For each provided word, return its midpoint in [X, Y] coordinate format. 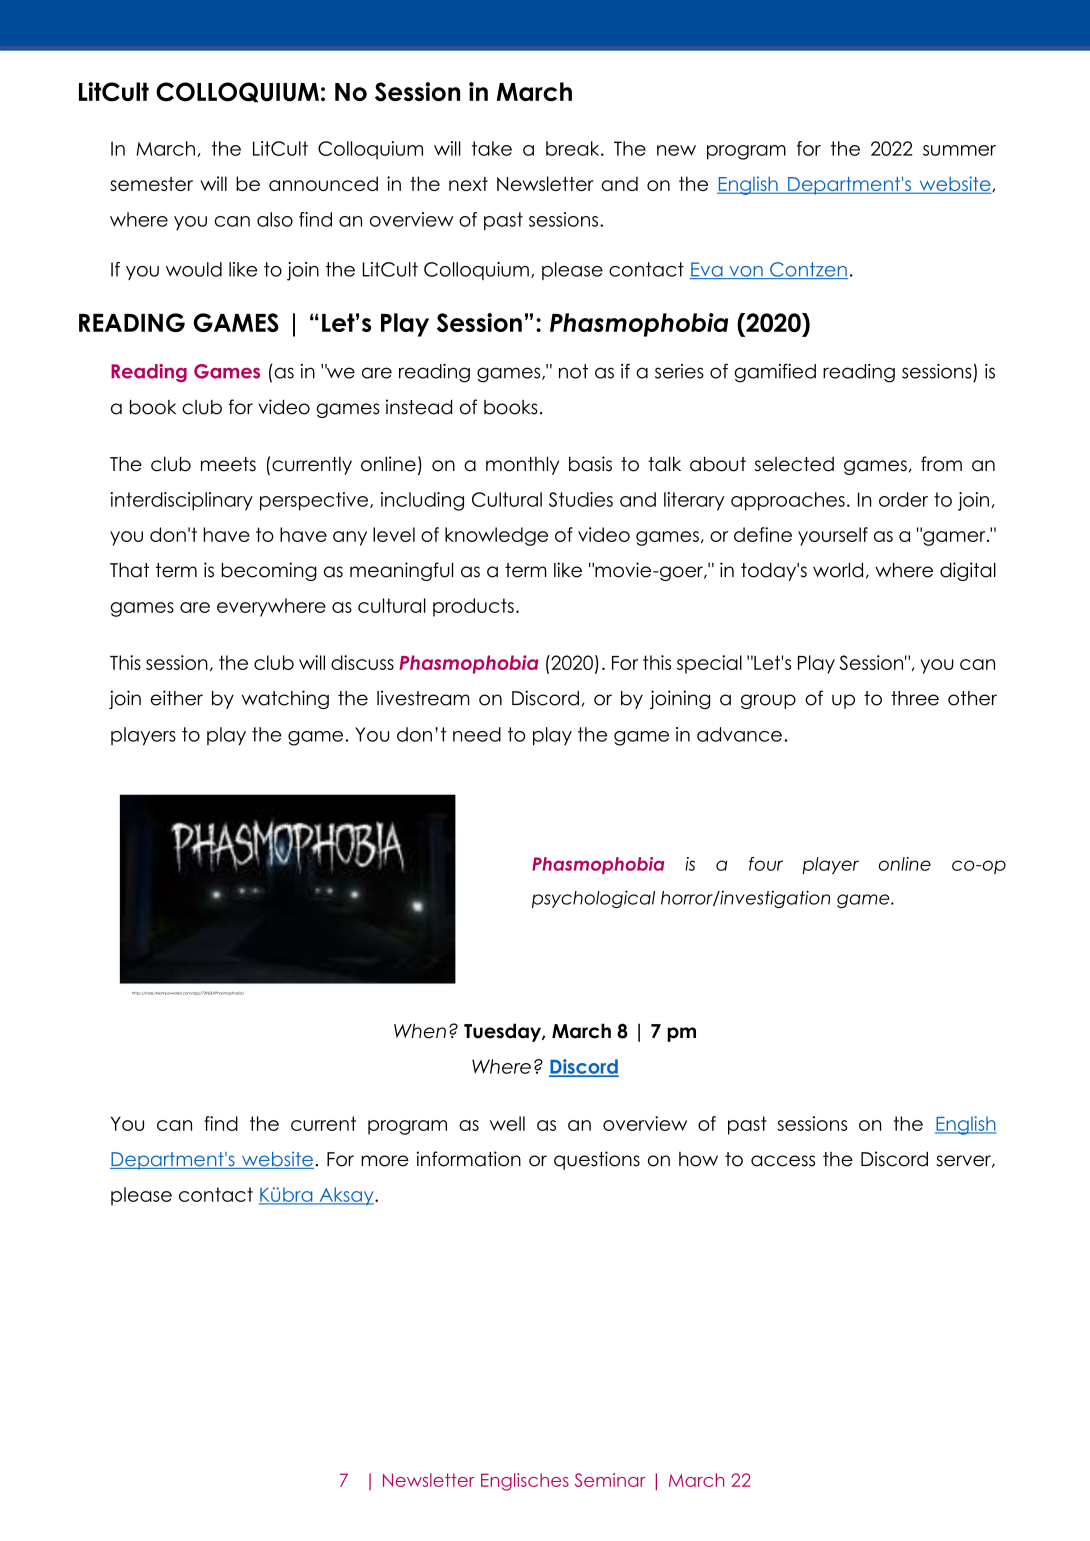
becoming [269, 571]
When [420, 1031]
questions [597, 1160]
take [492, 148]
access [783, 1161]
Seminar [610, 1480]
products [473, 607]
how [698, 1159]
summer [959, 150]
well [507, 1123]
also [275, 219]
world [838, 570]
